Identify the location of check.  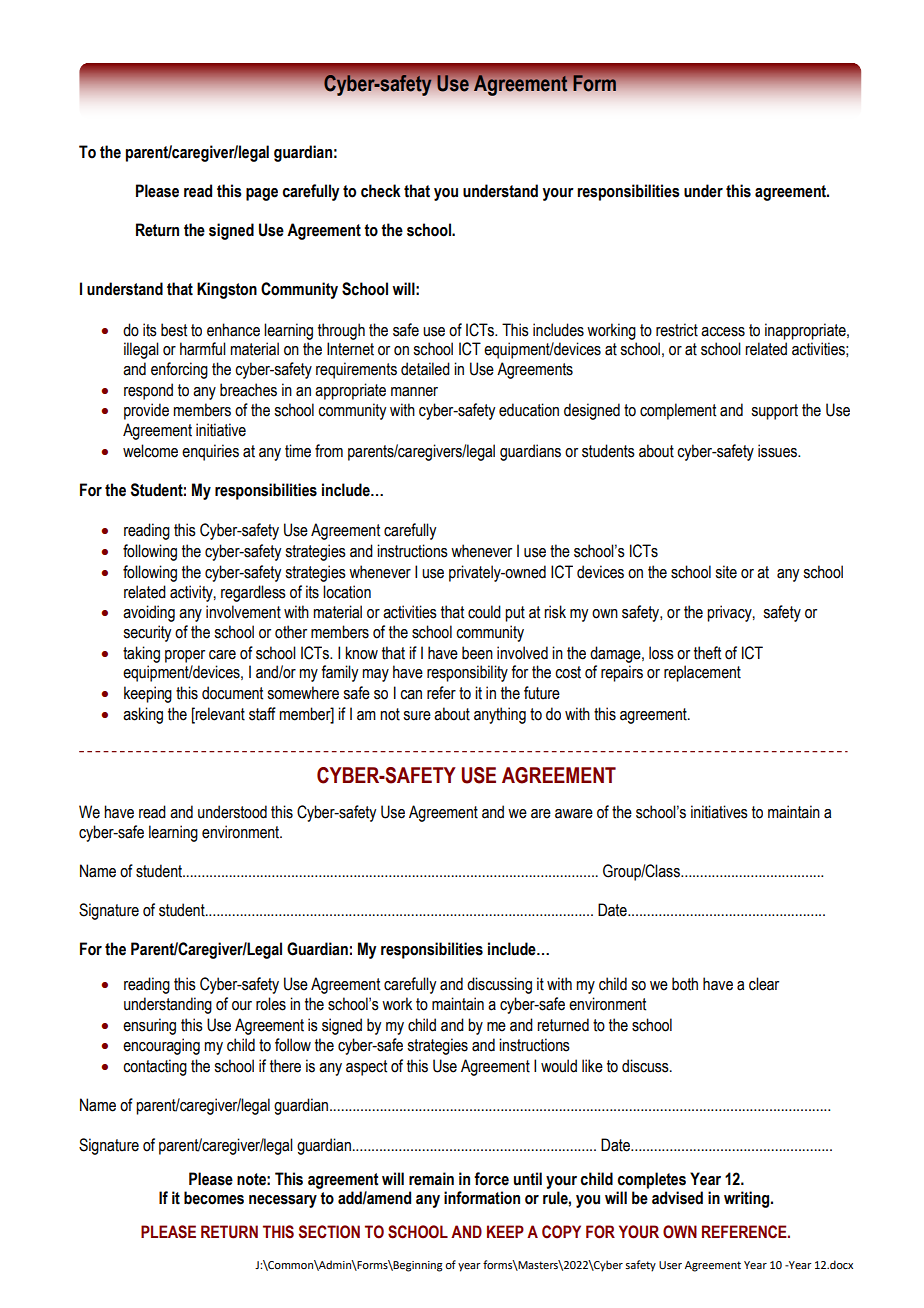
(381, 191).
